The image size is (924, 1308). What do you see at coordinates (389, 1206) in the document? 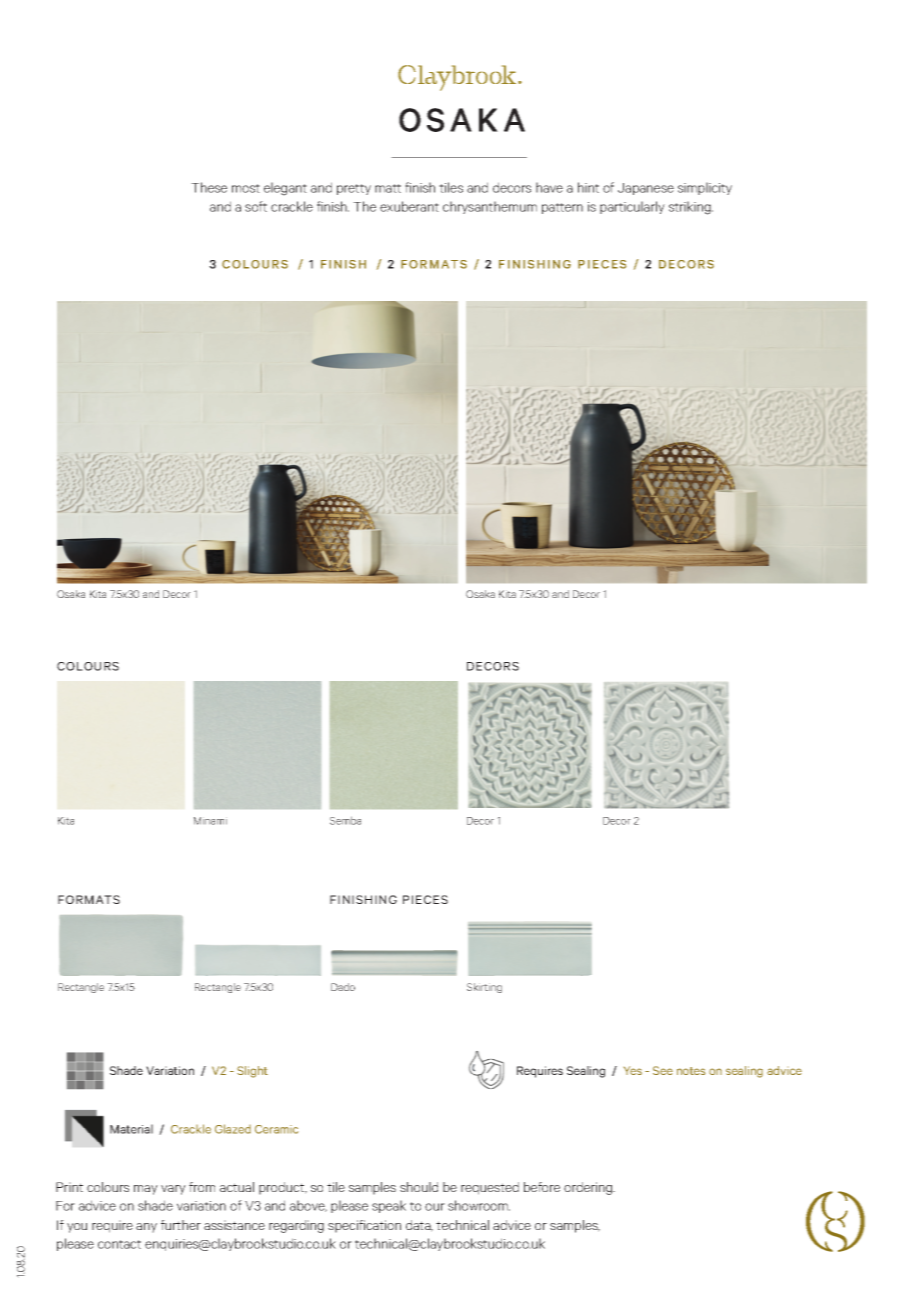
I see `speak` at bounding box center [389, 1206].
